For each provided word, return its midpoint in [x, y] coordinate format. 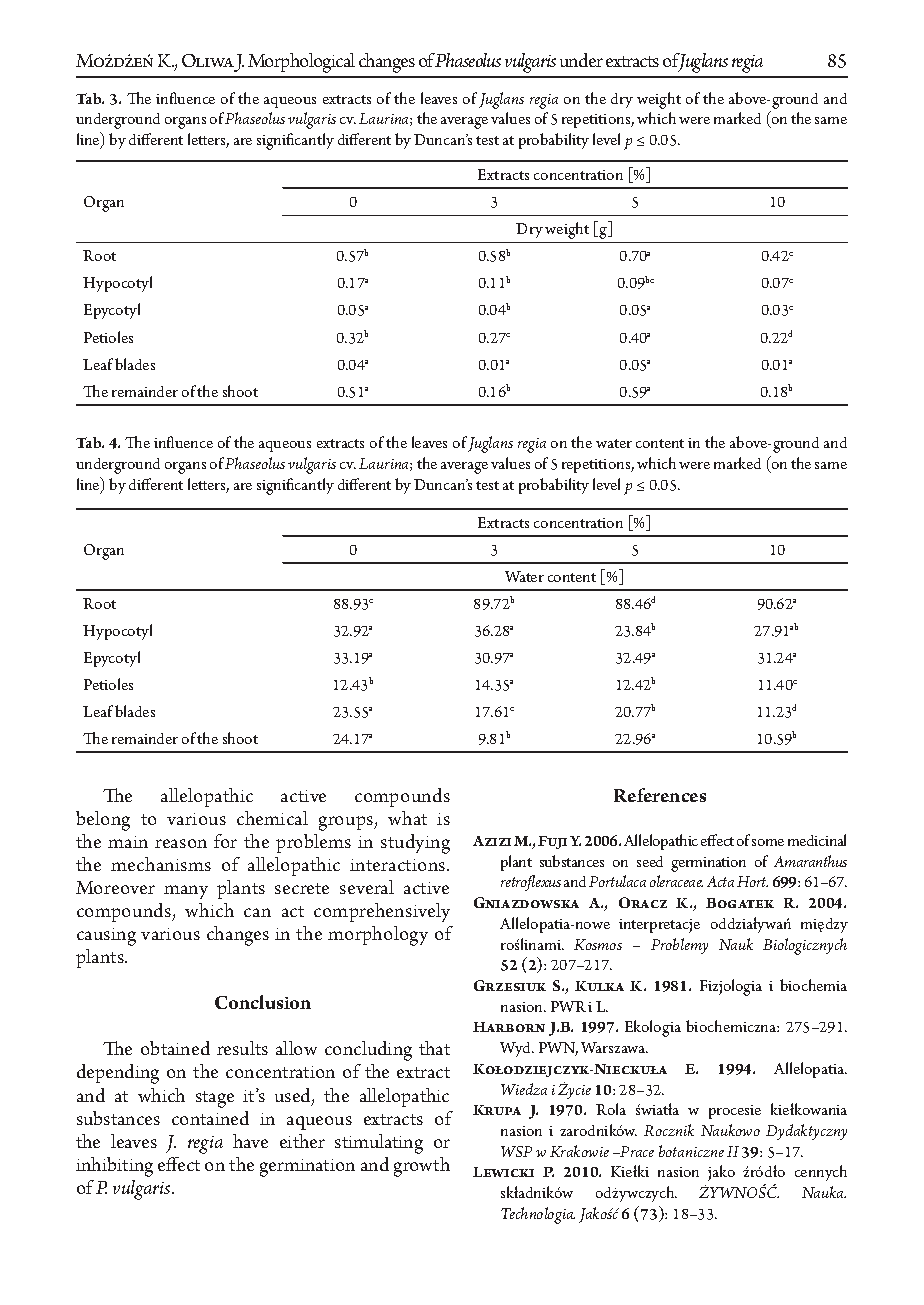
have [250, 1141]
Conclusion [263, 1002]
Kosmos [598, 944]
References [660, 795]
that [434, 1048]
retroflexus [531, 883]
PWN [558, 1049]
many [186, 892]
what [407, 818]
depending [118, 1074]
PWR [568, 1006]
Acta [720, 881]
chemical [272, 818]
